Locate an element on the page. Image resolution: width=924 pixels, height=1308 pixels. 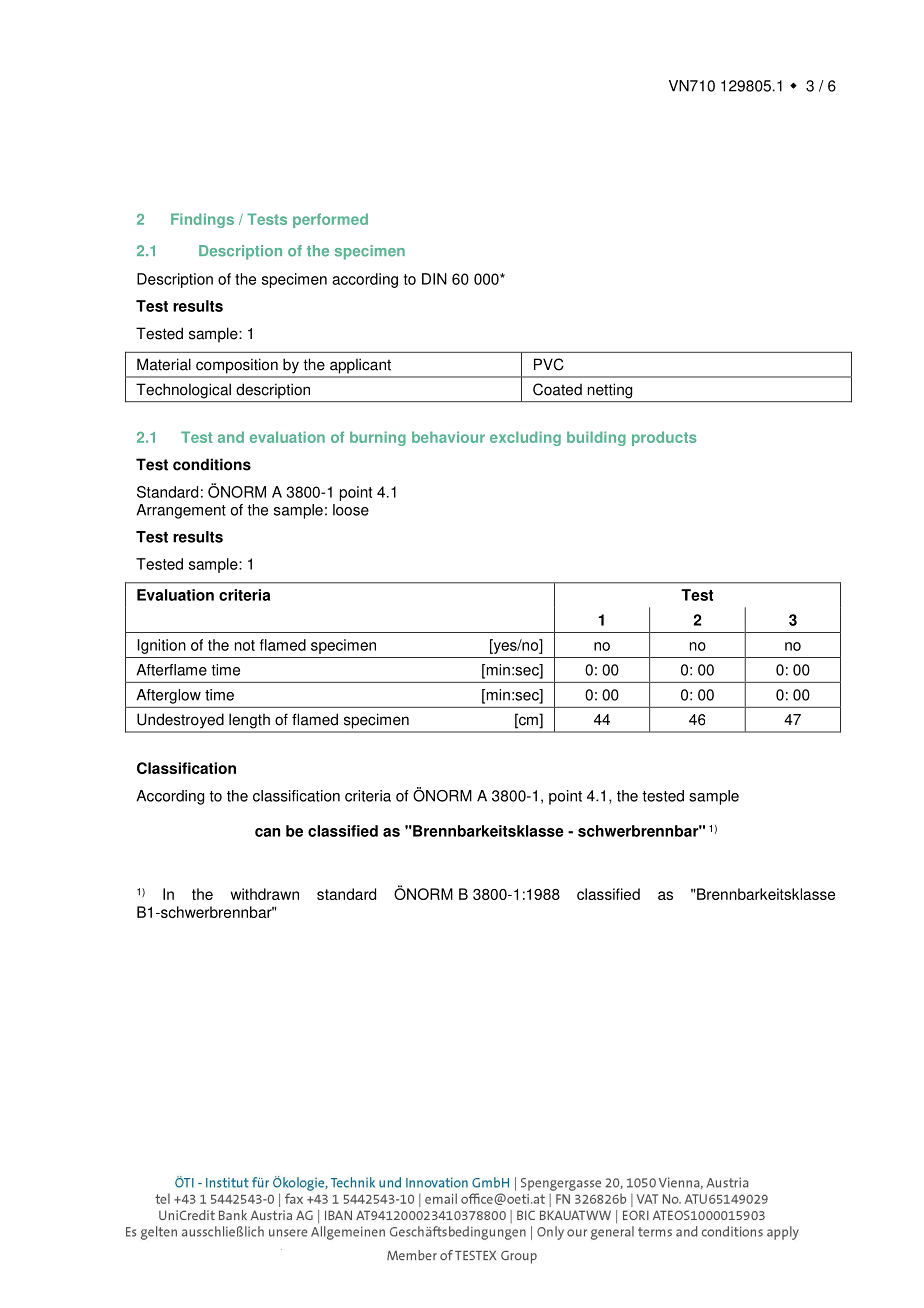
building is located at coordinates (596, 438).
